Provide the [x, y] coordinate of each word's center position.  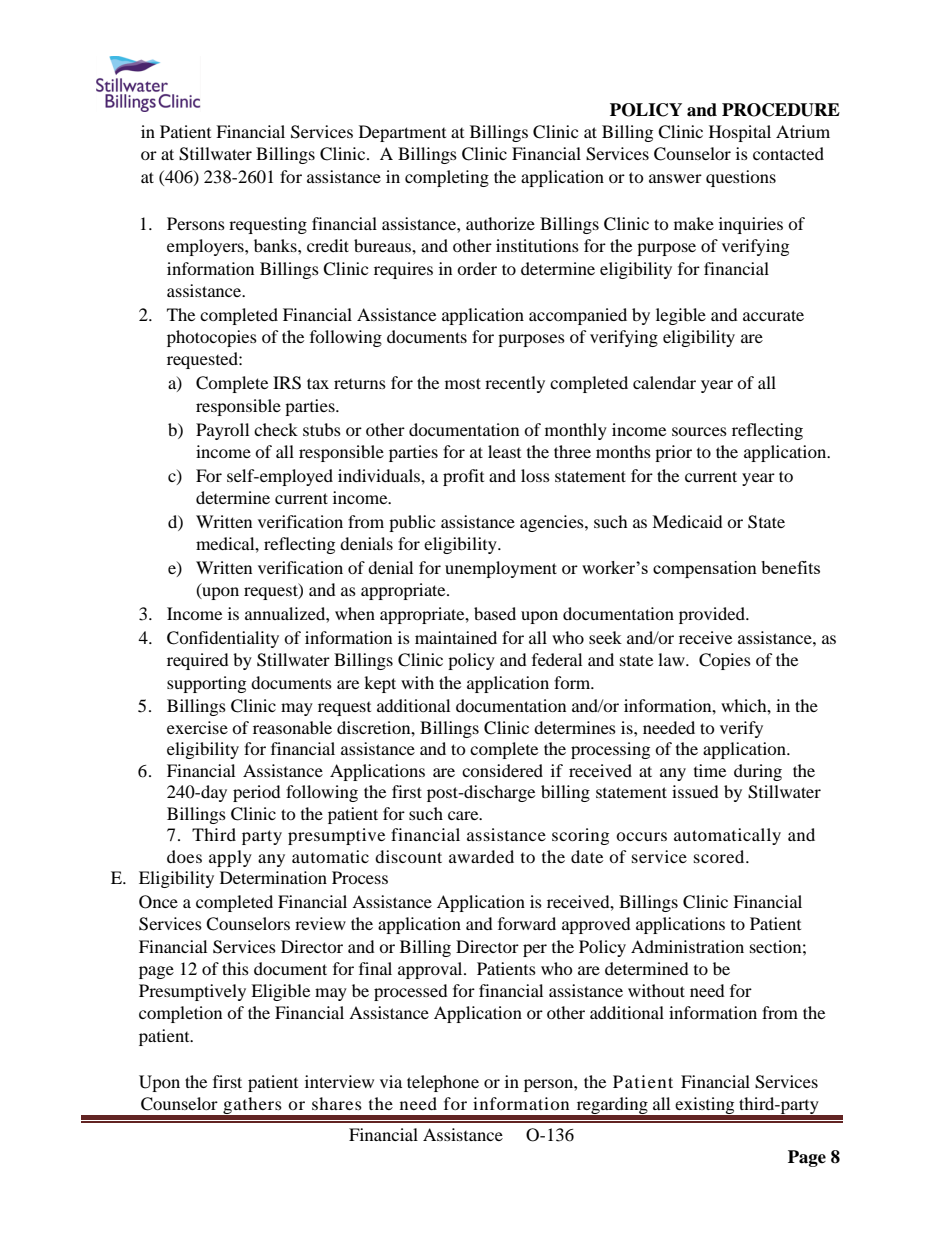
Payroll [222, 431]
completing [447, 178]
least [504, 451]
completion [180, 1014]
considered [502, 770]
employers [206, 247]
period [257, 793]
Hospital [740, 133]
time [710, 770]
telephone [443, 1083]
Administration [687, 946]
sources [699, 431]
